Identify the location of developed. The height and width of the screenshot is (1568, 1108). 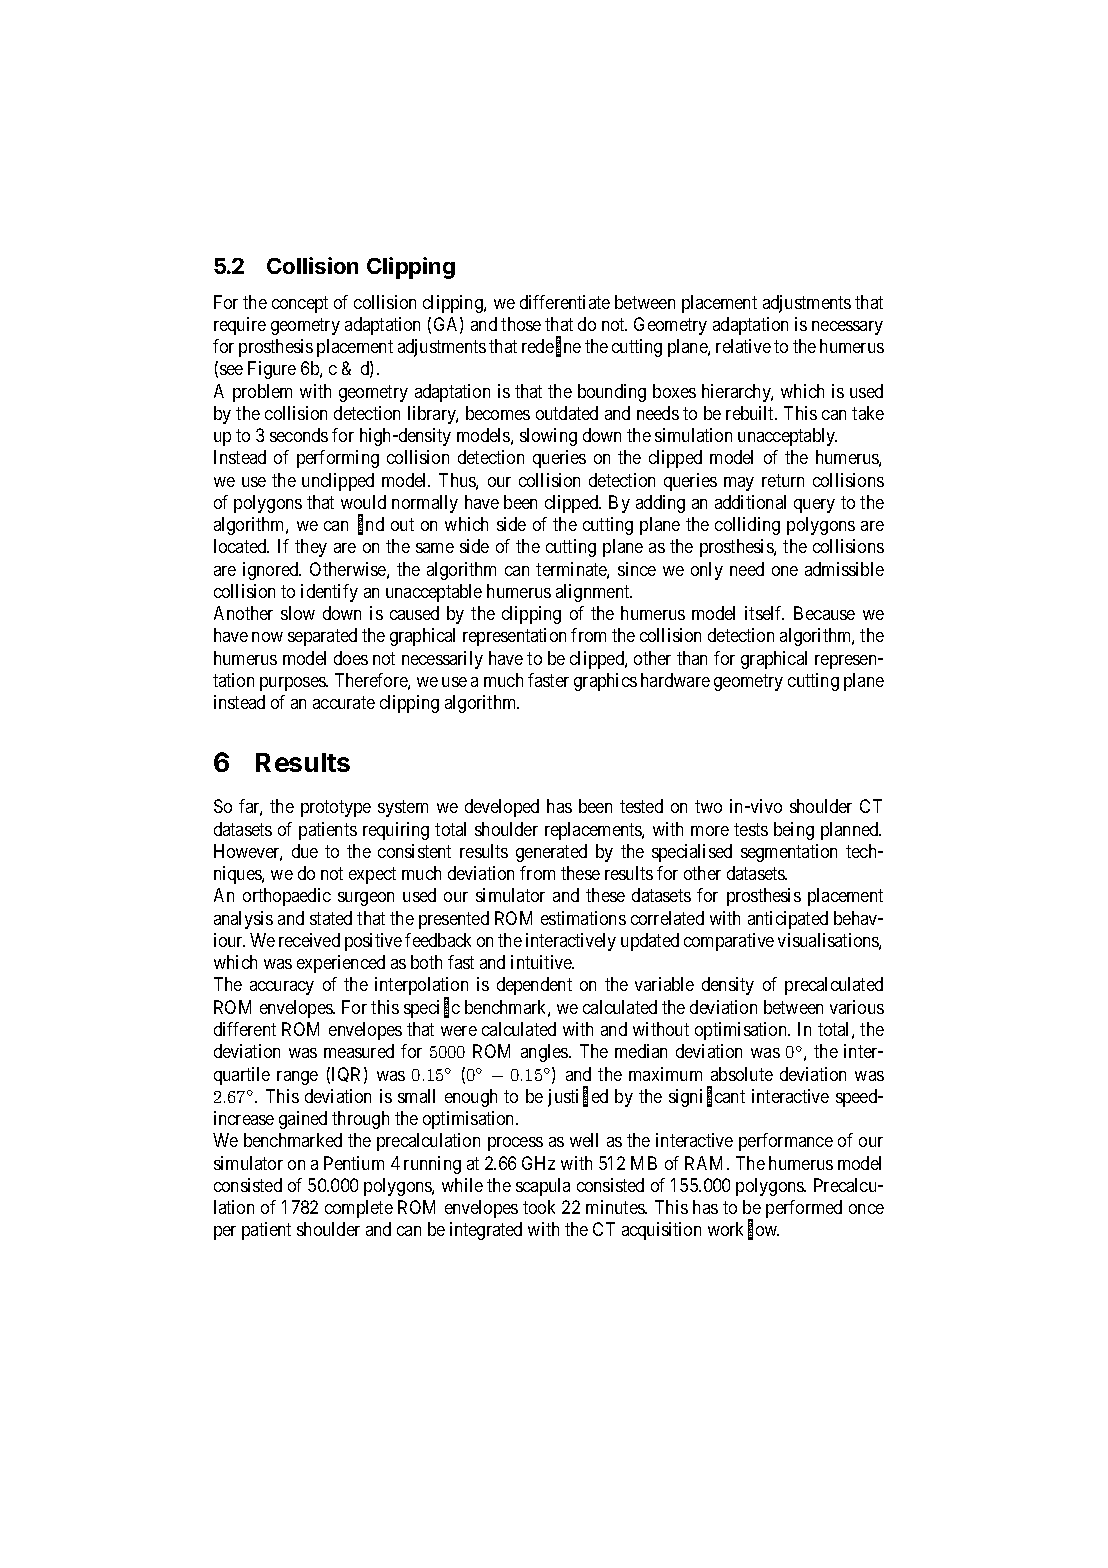
(502, 808).
